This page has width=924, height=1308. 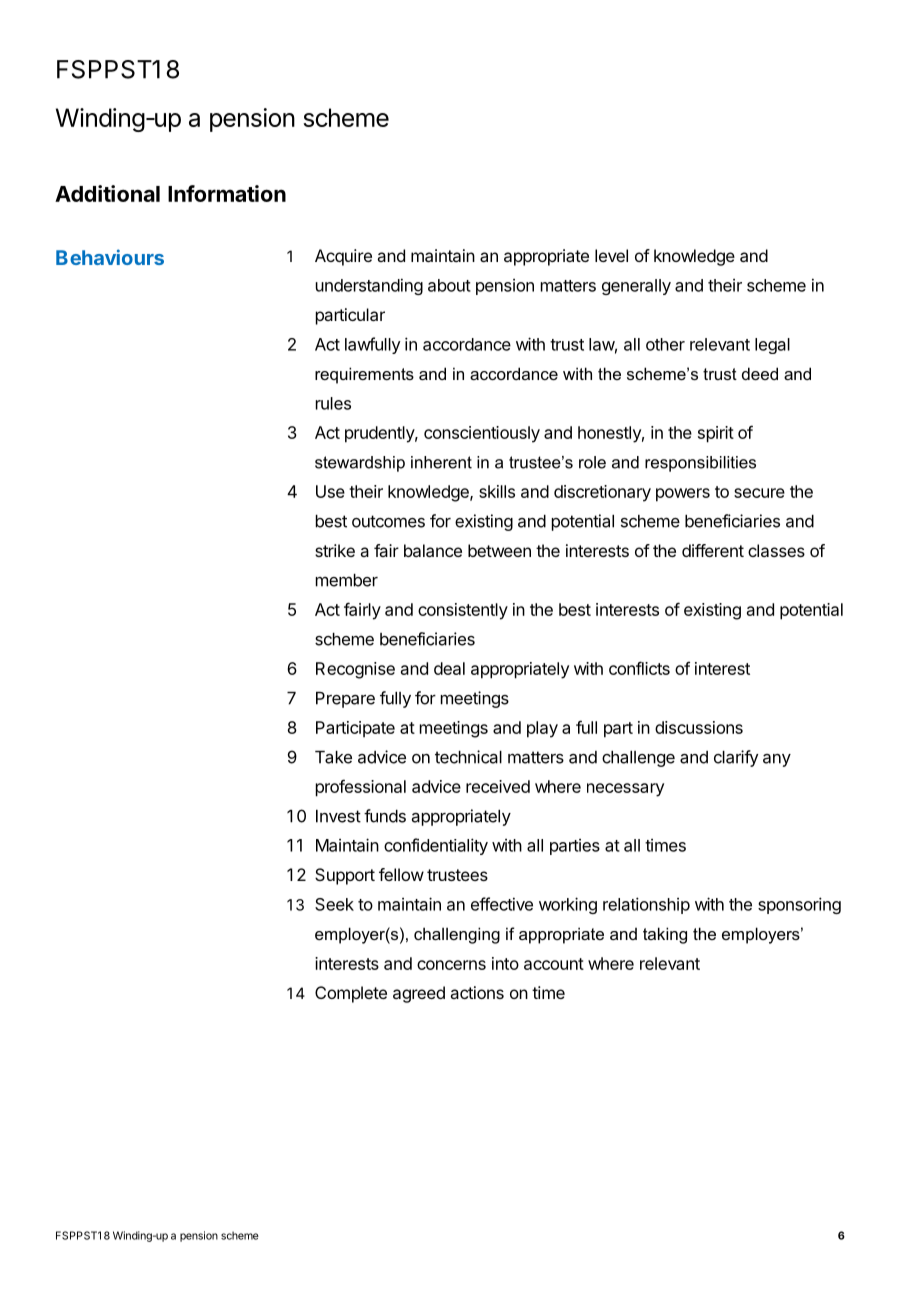 I want to click on level, so click(x=611, y=255).
